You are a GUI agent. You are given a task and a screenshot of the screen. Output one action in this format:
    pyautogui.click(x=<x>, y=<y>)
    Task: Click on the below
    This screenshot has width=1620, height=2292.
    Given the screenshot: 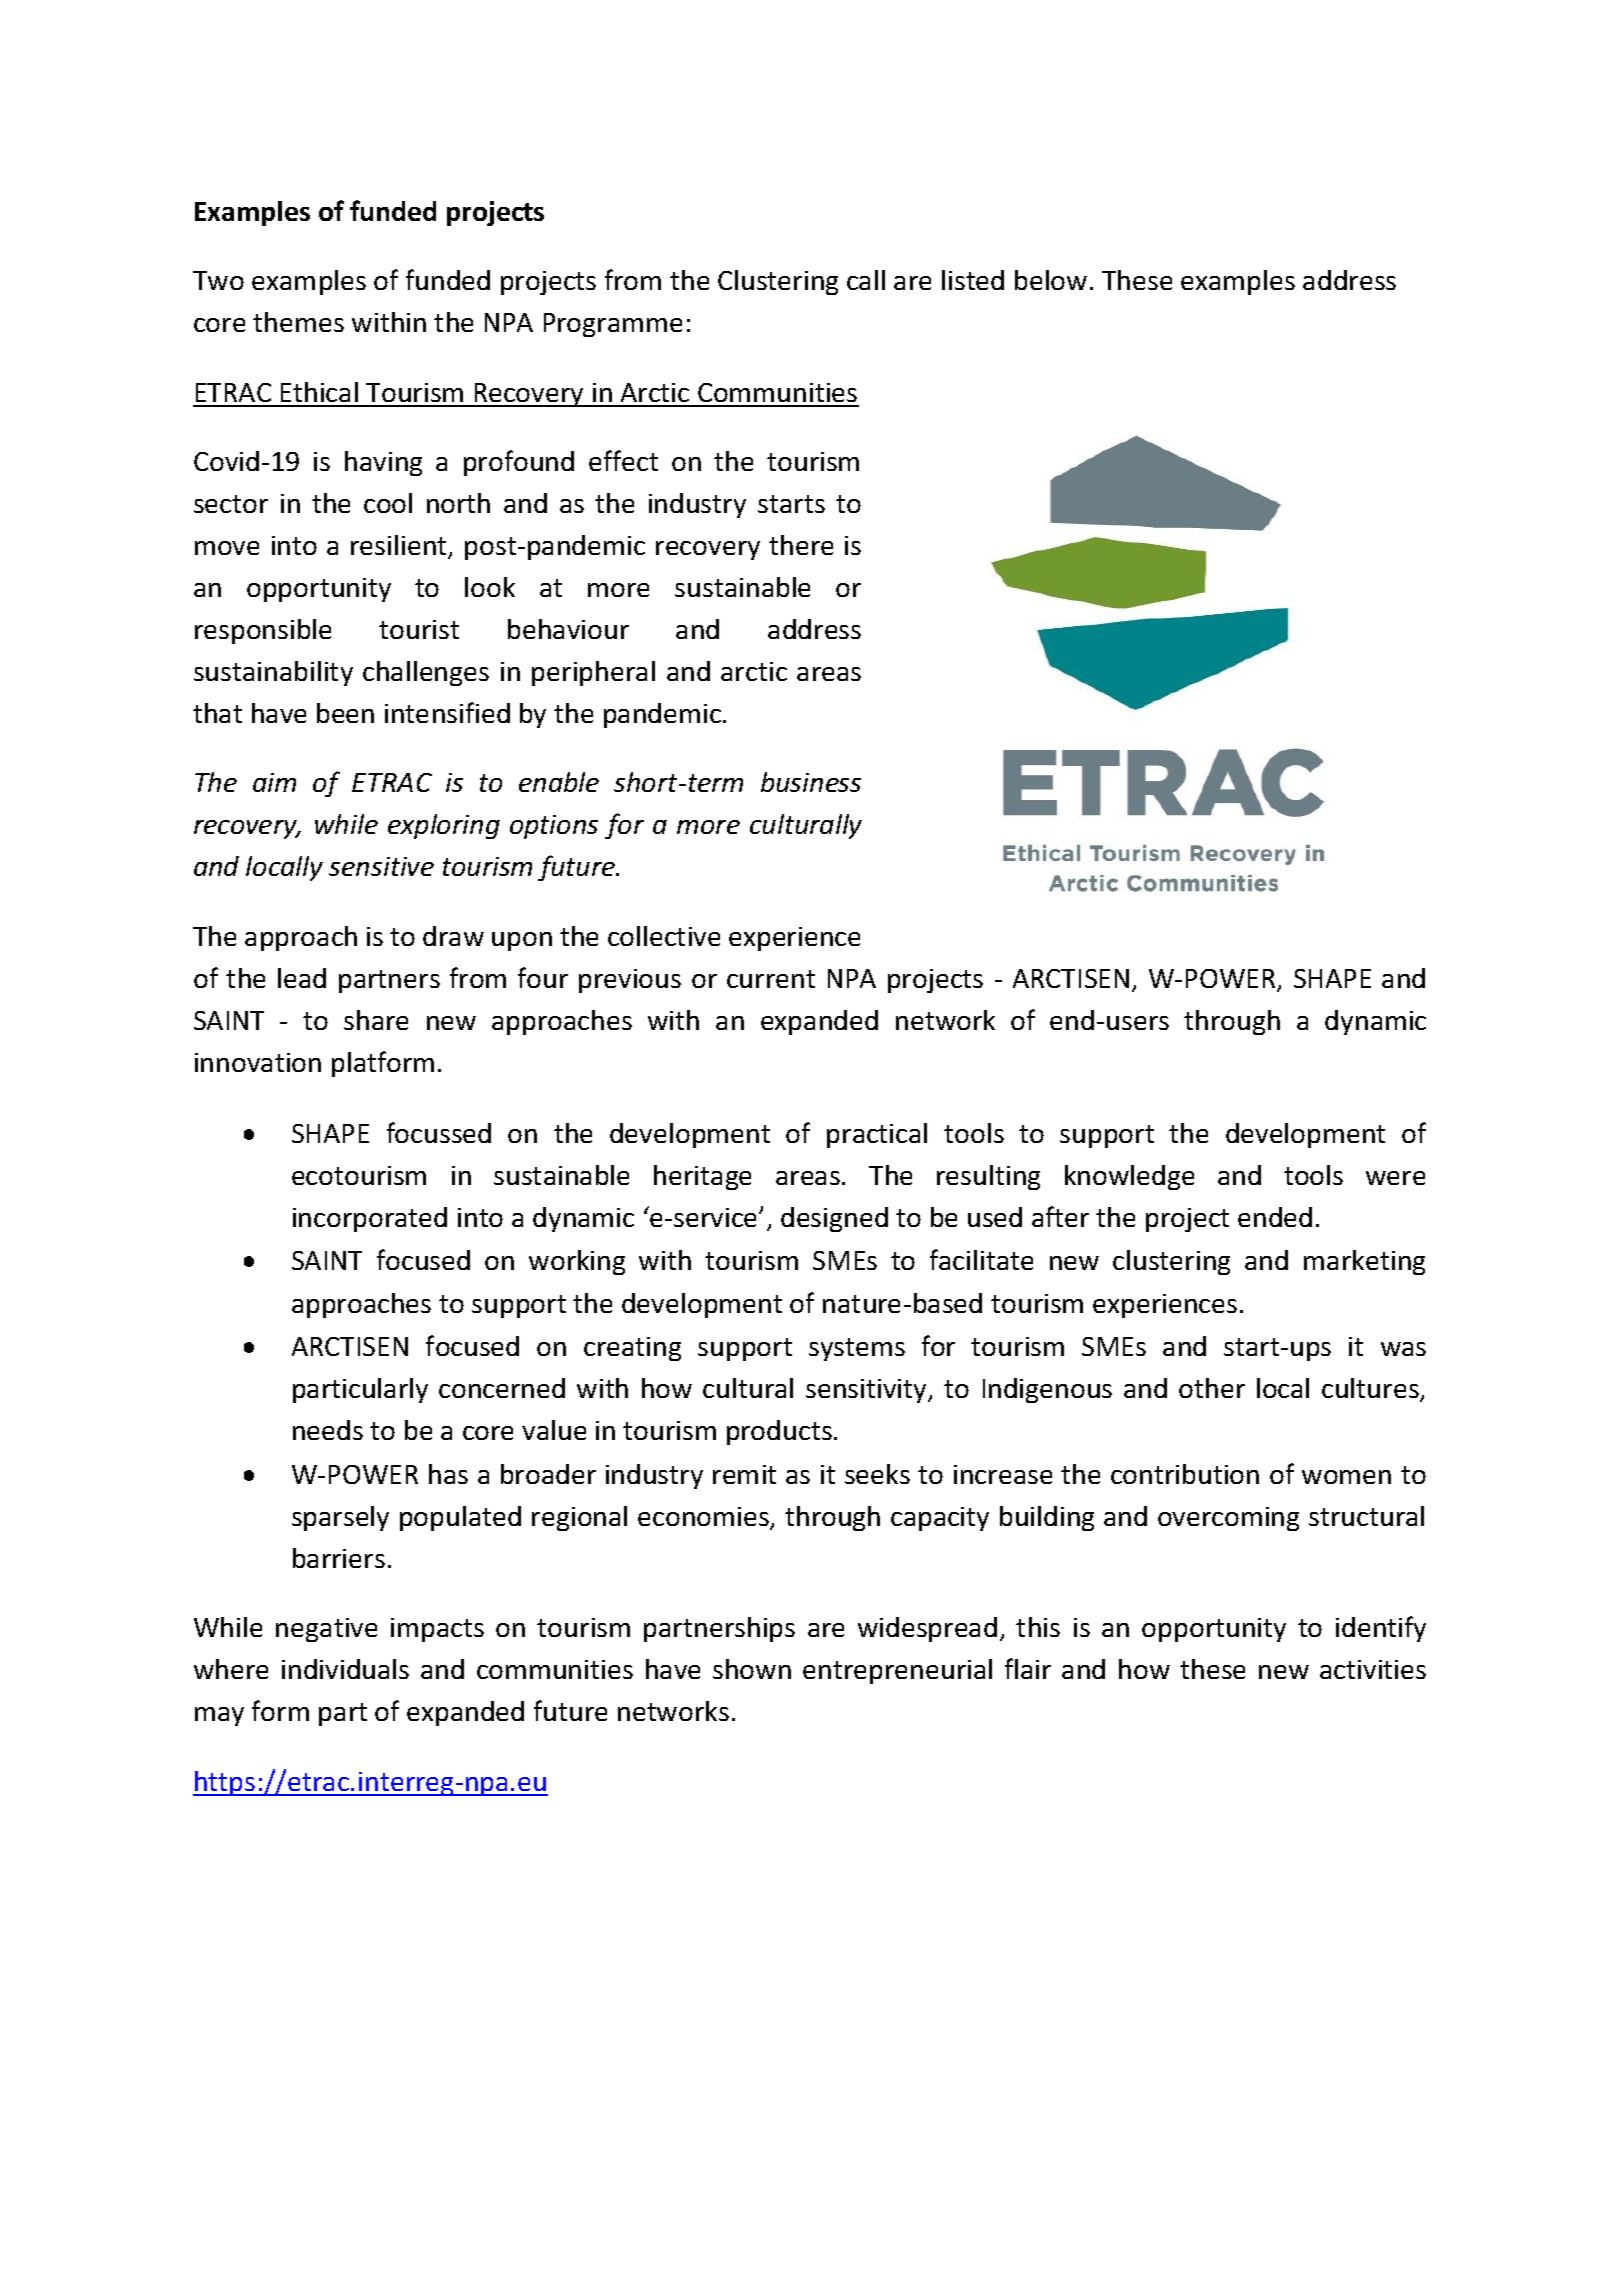 What is the action you would take?
    pyautogui.click(x=1051, y=280)
